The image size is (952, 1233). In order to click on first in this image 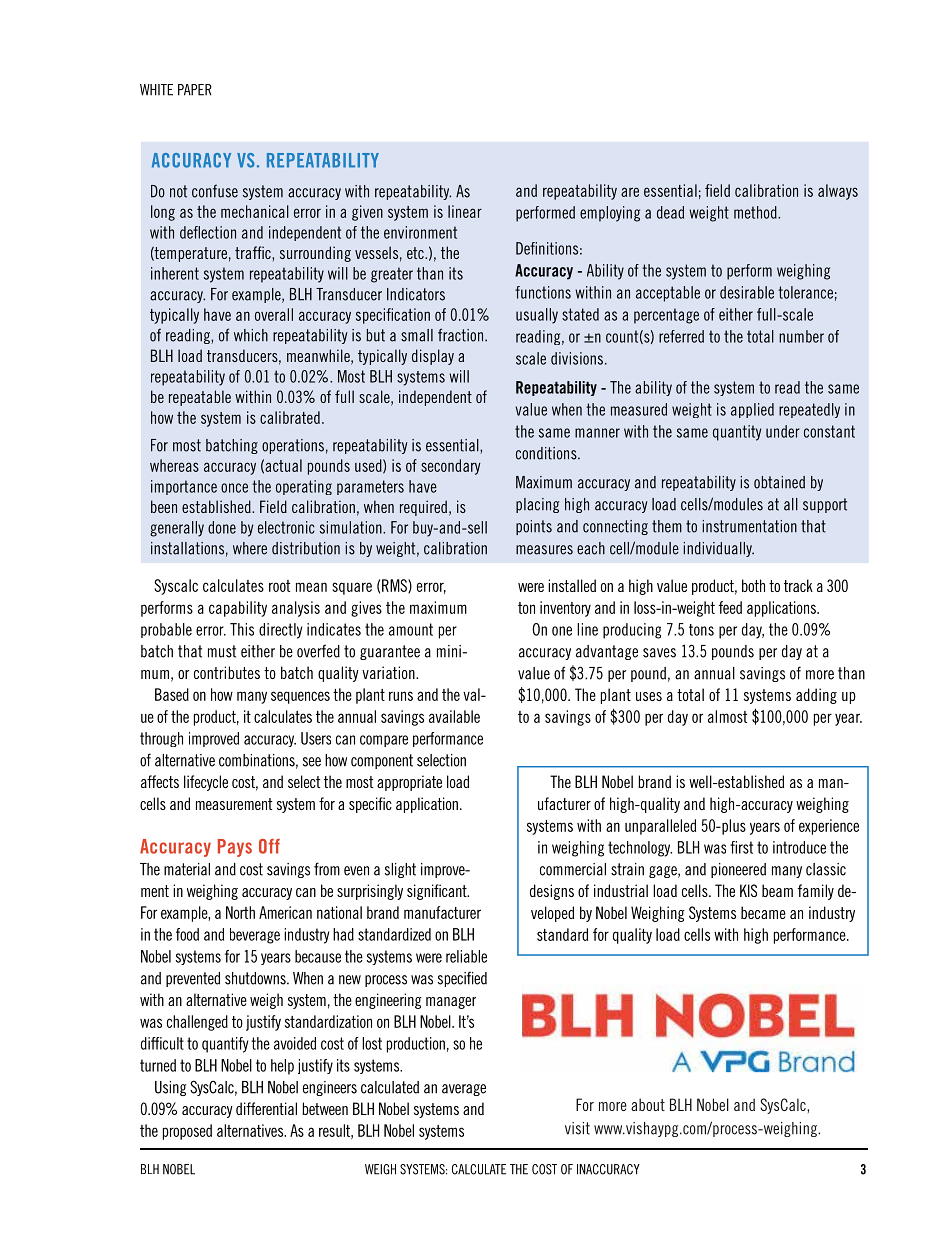, I will do `click(741, 847)`.
